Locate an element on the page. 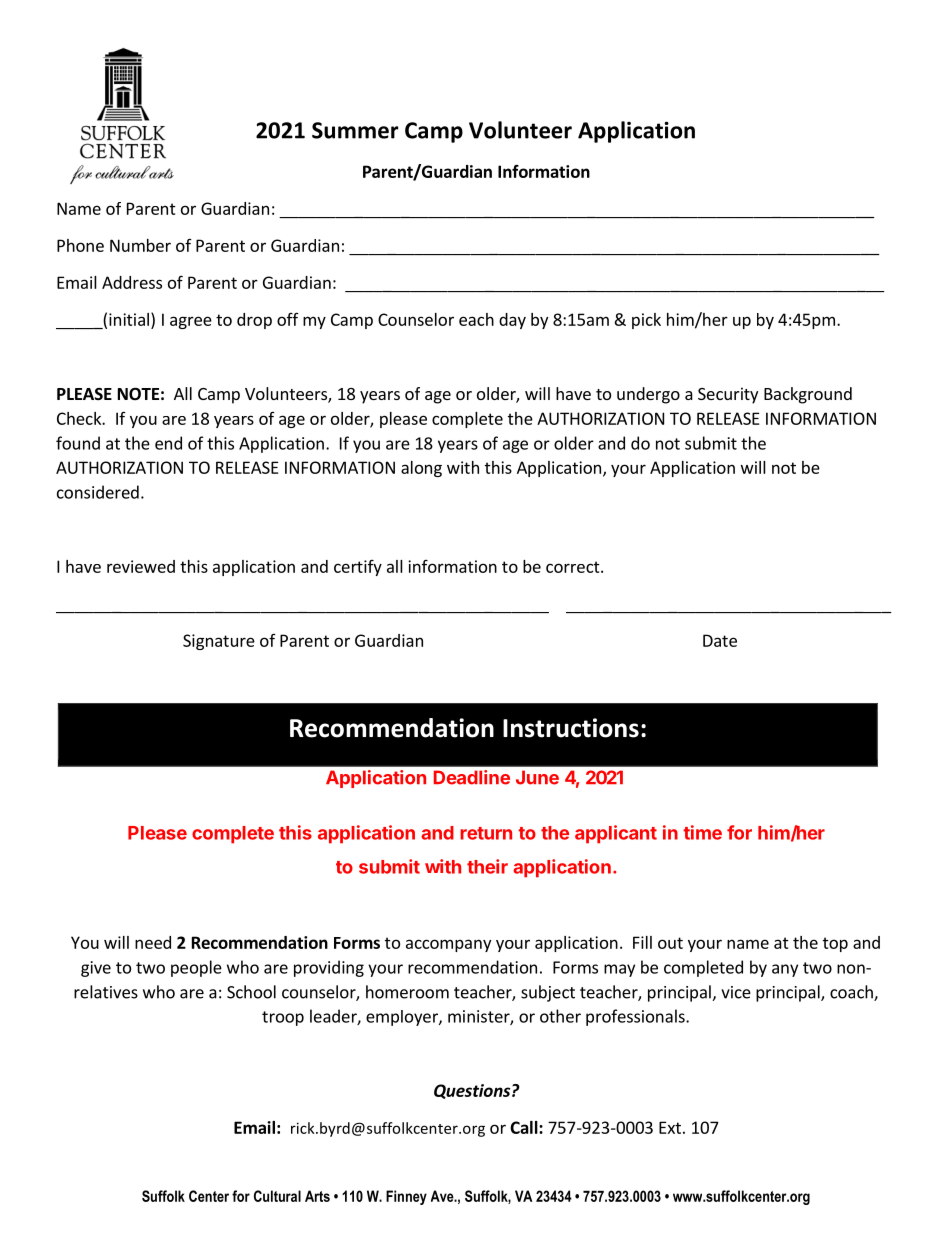  Finney is located at coordinates (406, 1197).
